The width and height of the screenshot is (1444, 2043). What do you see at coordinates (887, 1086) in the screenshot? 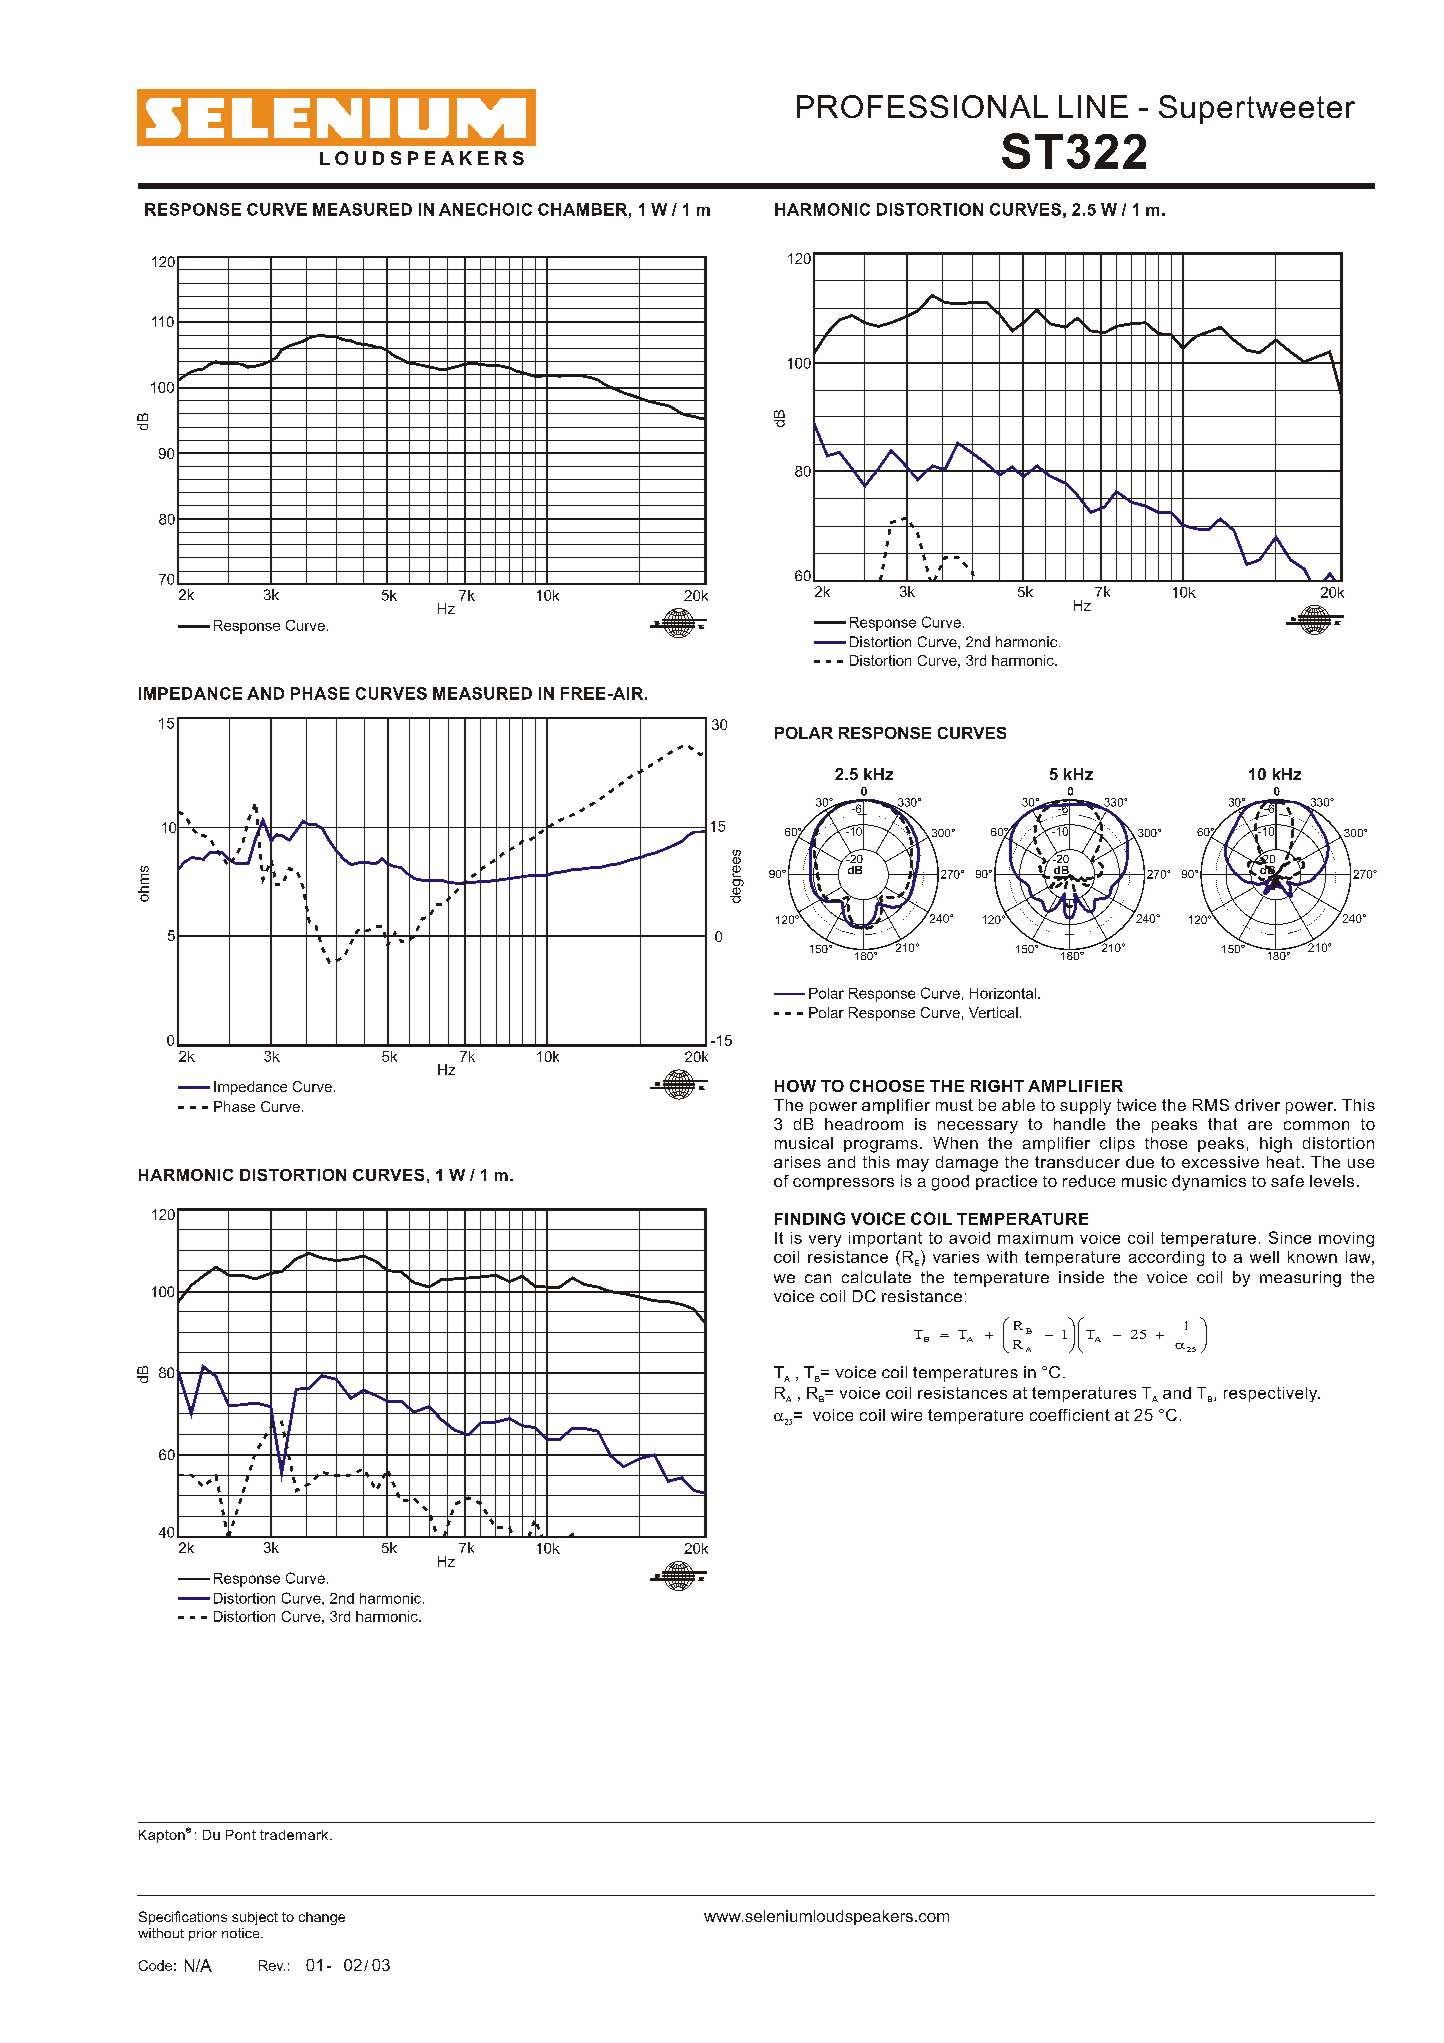
I see `CHOOSE` at bounding box center [887, 1086].
